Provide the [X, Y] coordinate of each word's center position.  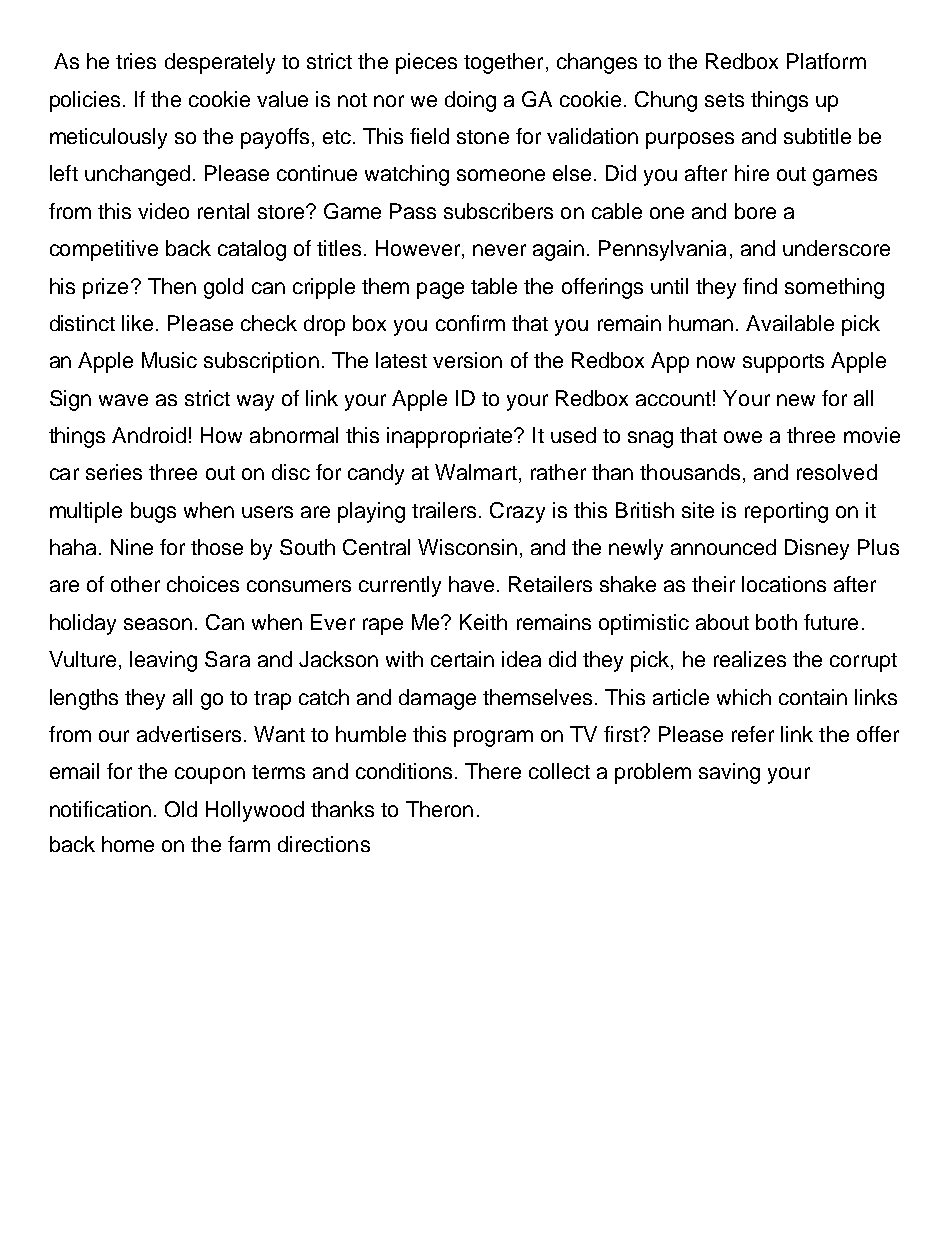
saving [729, 773]
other [135, 584]
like [139, 323]
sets [724, 100]
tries [136, 61]
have [471, 584]
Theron [439, 809]
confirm [470, 323]
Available [790, 323]
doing [470, 101]
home [128, 844]
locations [784, 584]
